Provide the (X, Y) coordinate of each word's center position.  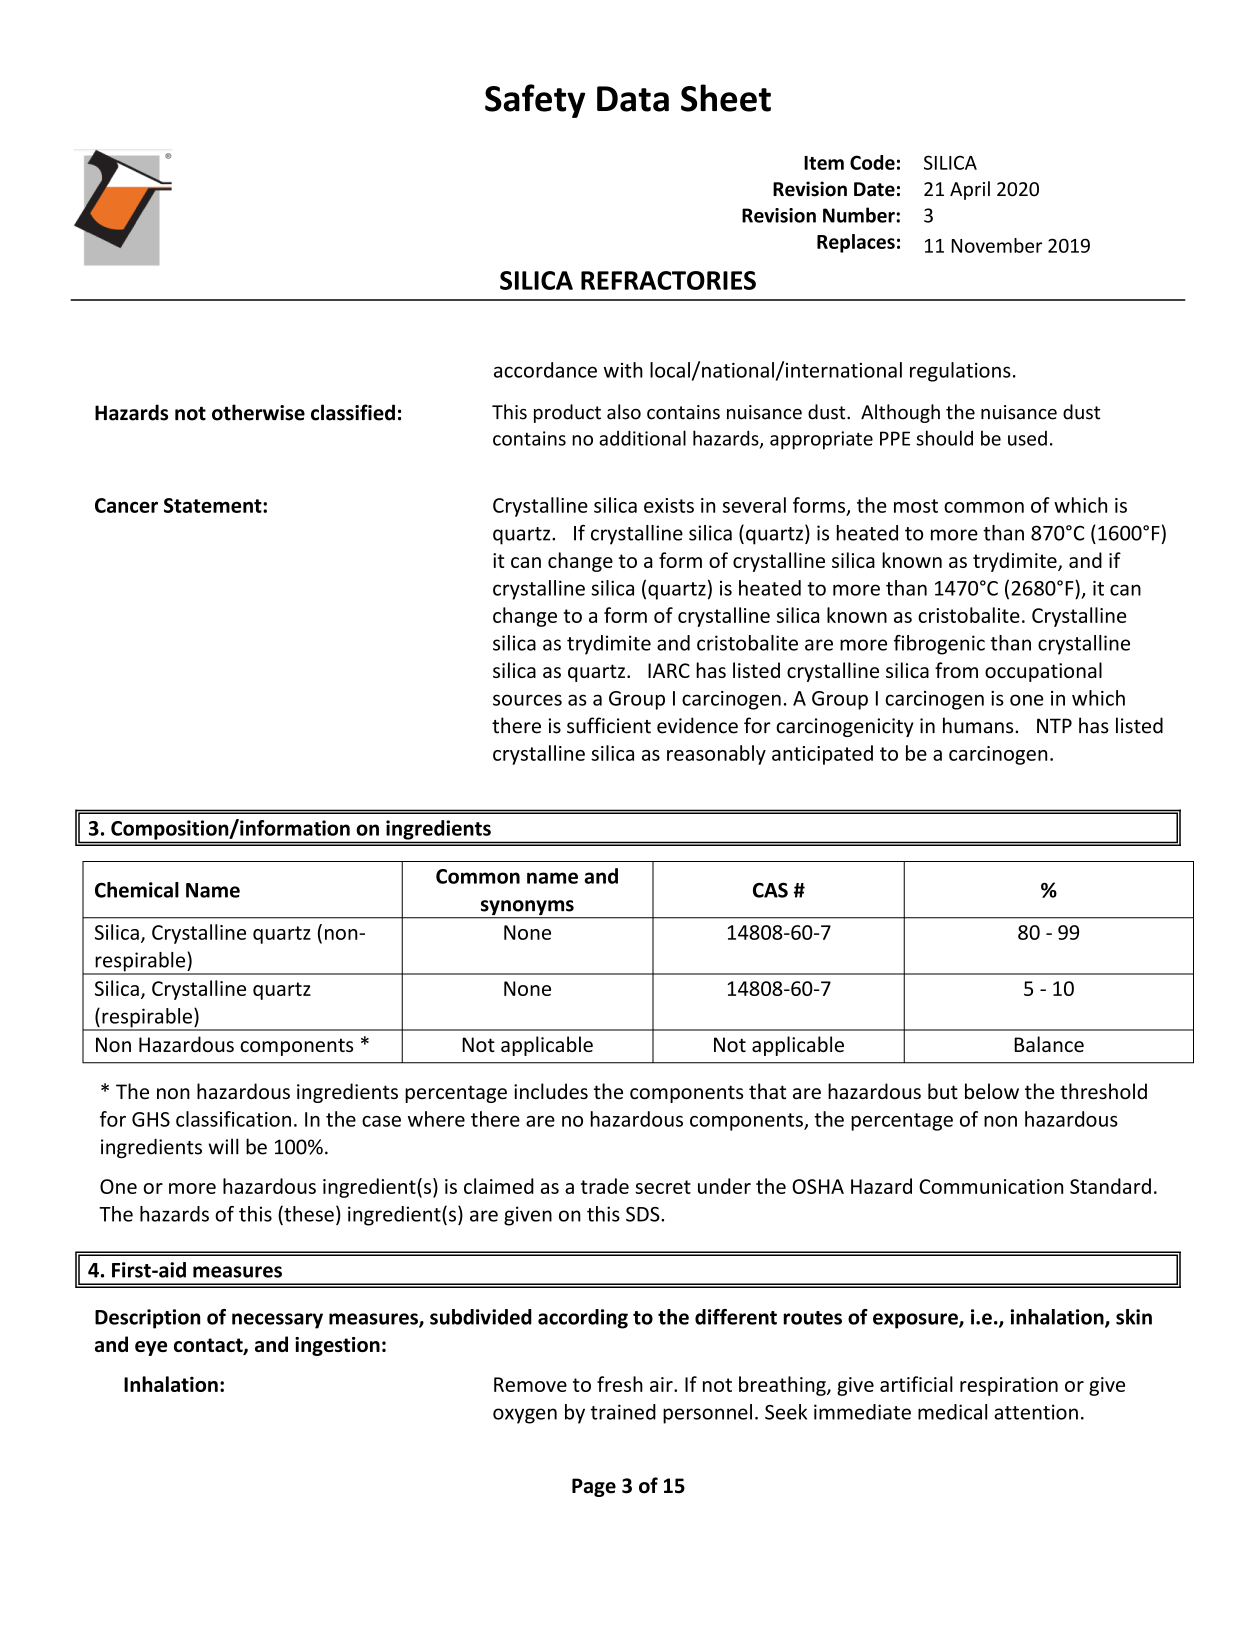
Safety (535, 101)
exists (669, 505)
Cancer (126, 505)
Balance (1049, 1044)
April (970, 190)
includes (551, 1091)
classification (233, 1119)
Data (633, 99)
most (916, 506)
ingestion (337, 1346)
